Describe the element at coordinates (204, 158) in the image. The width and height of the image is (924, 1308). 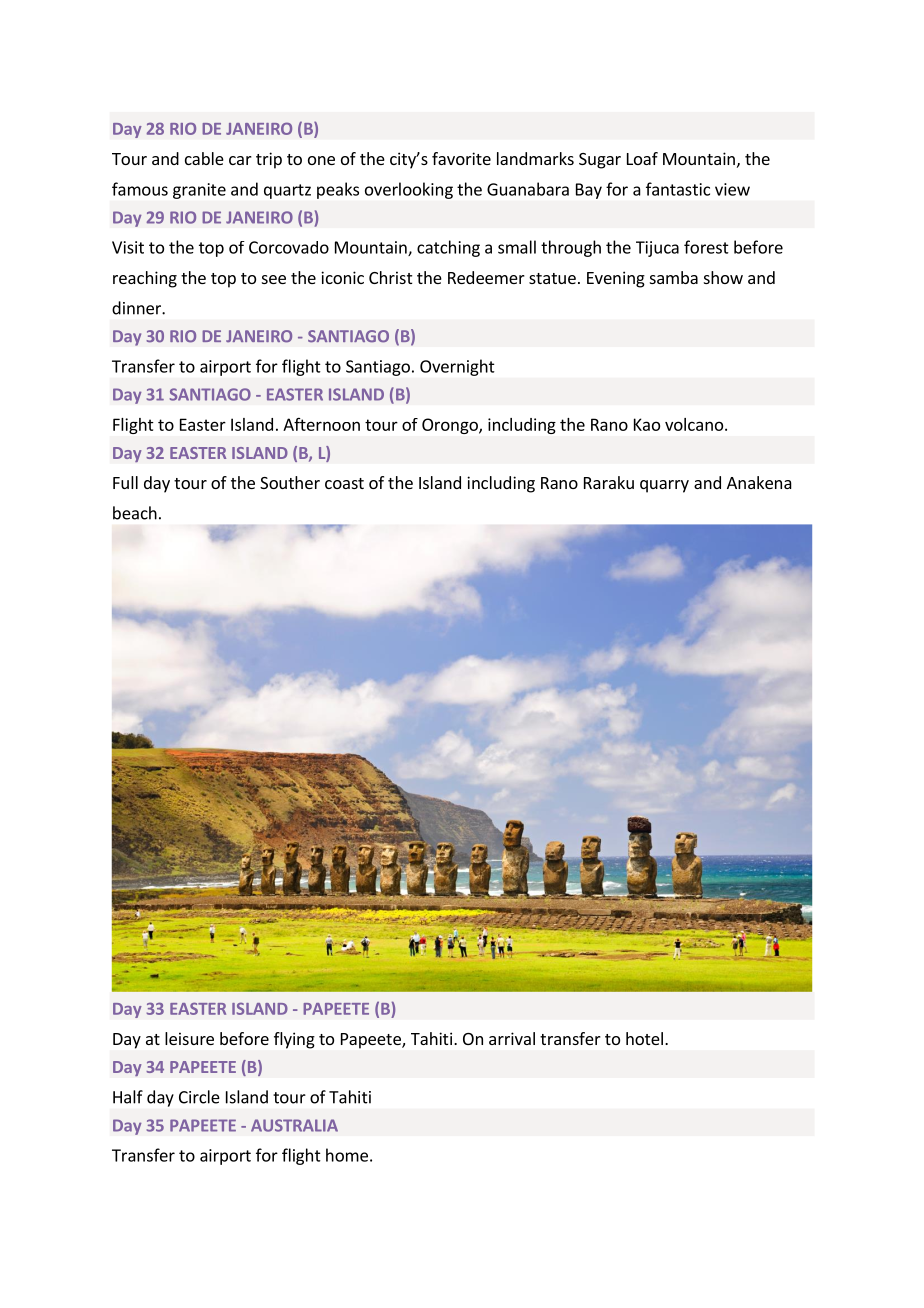
I see `cable` at that location.
